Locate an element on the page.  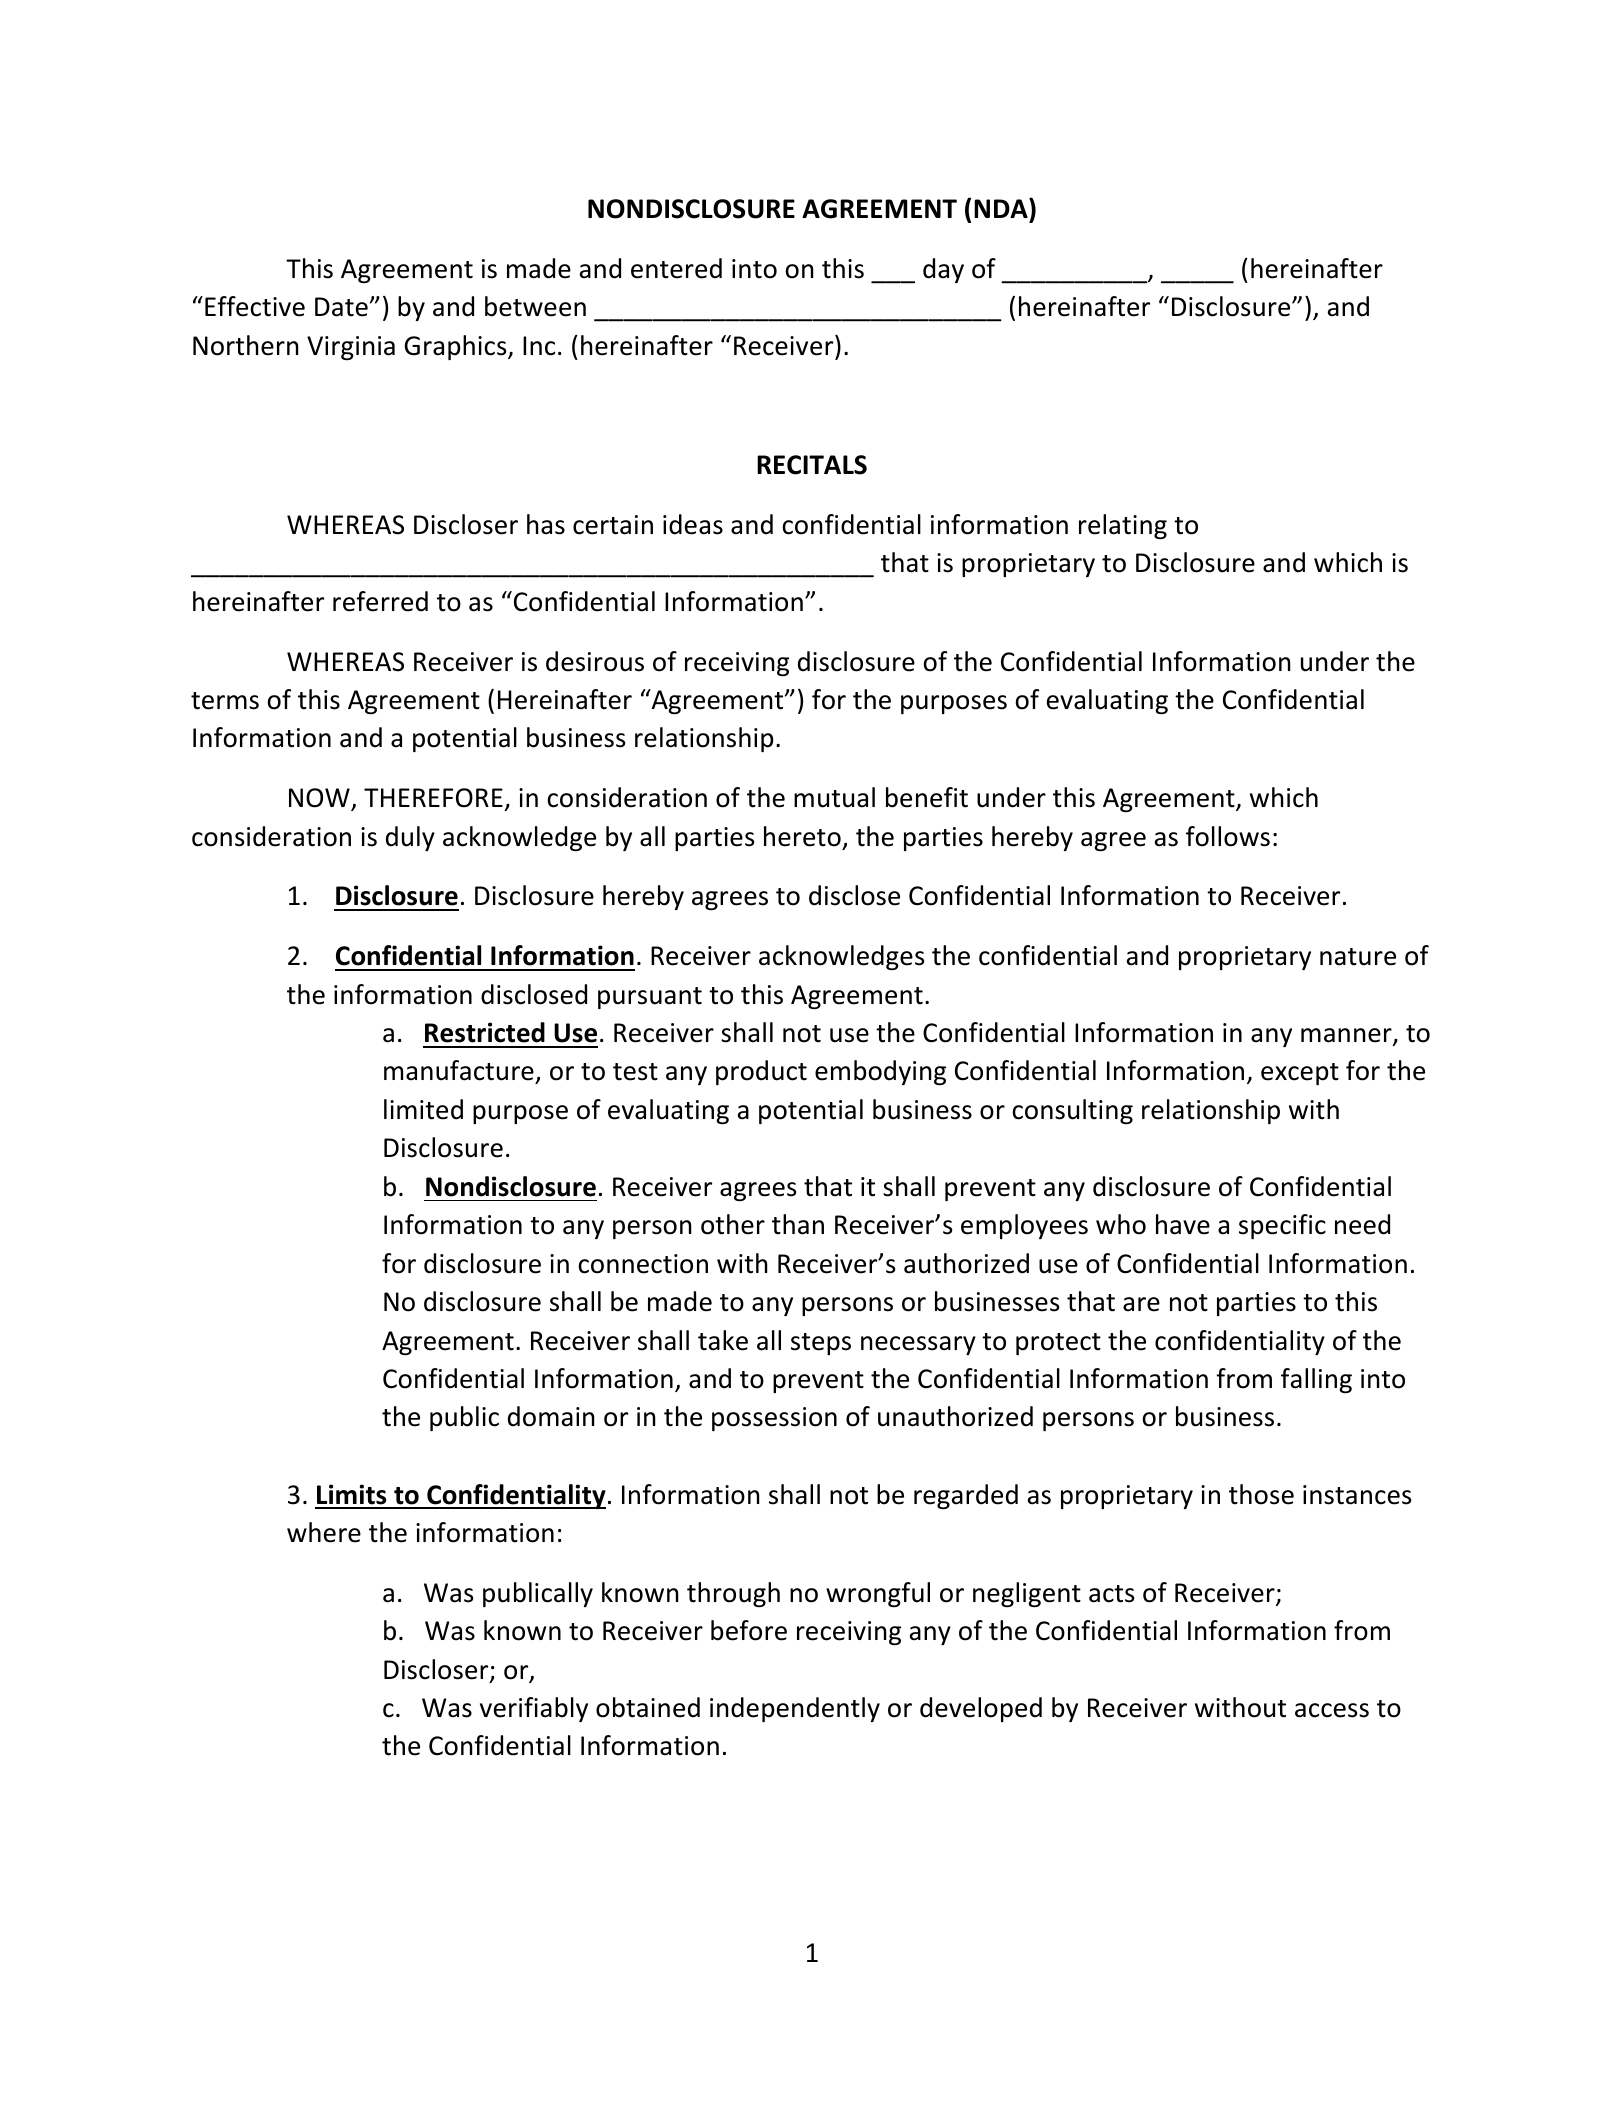
entered is located at coordinates (676, 268).
